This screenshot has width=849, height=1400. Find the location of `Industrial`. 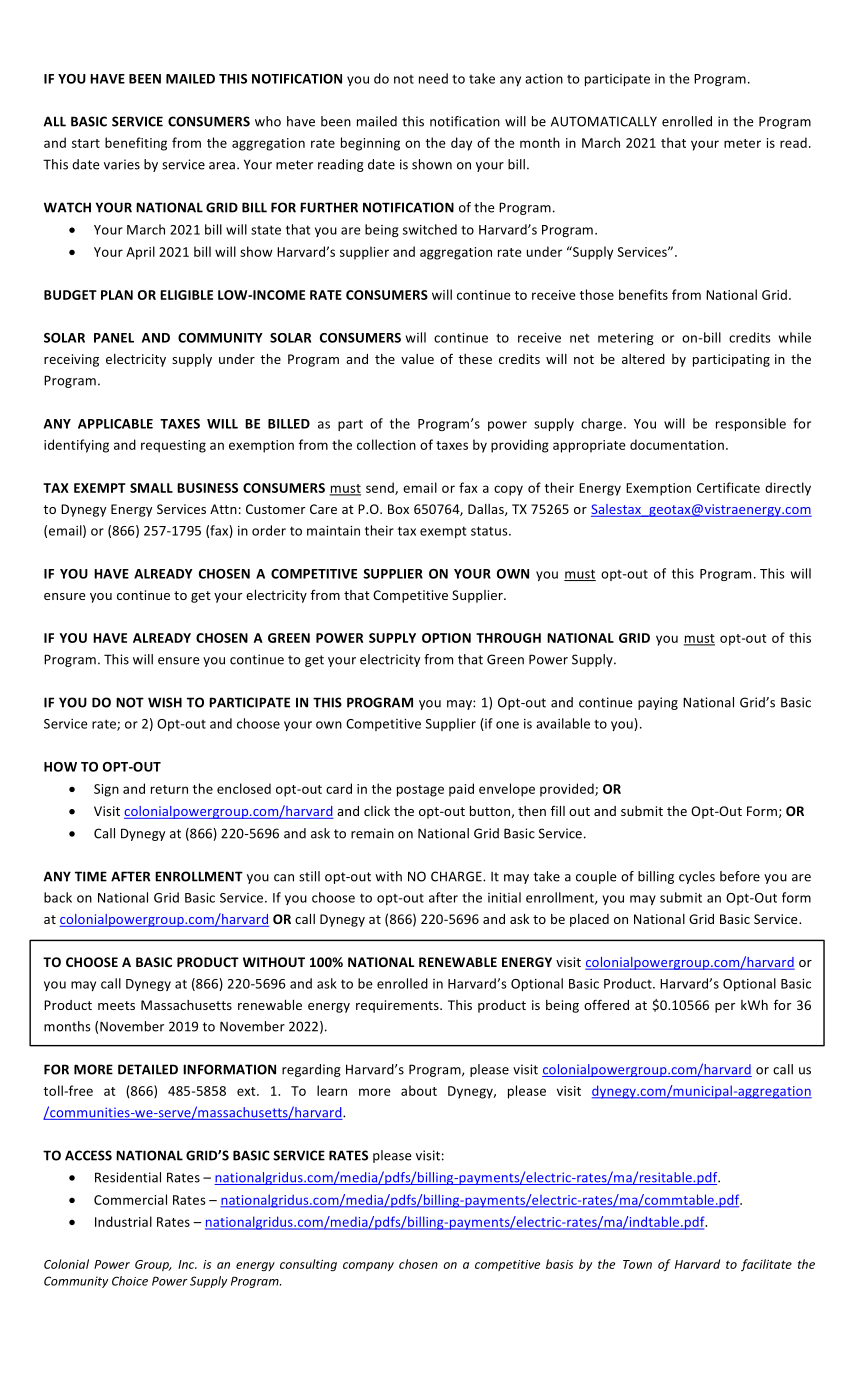

Industrial is located at coordinates (123, 1221).
